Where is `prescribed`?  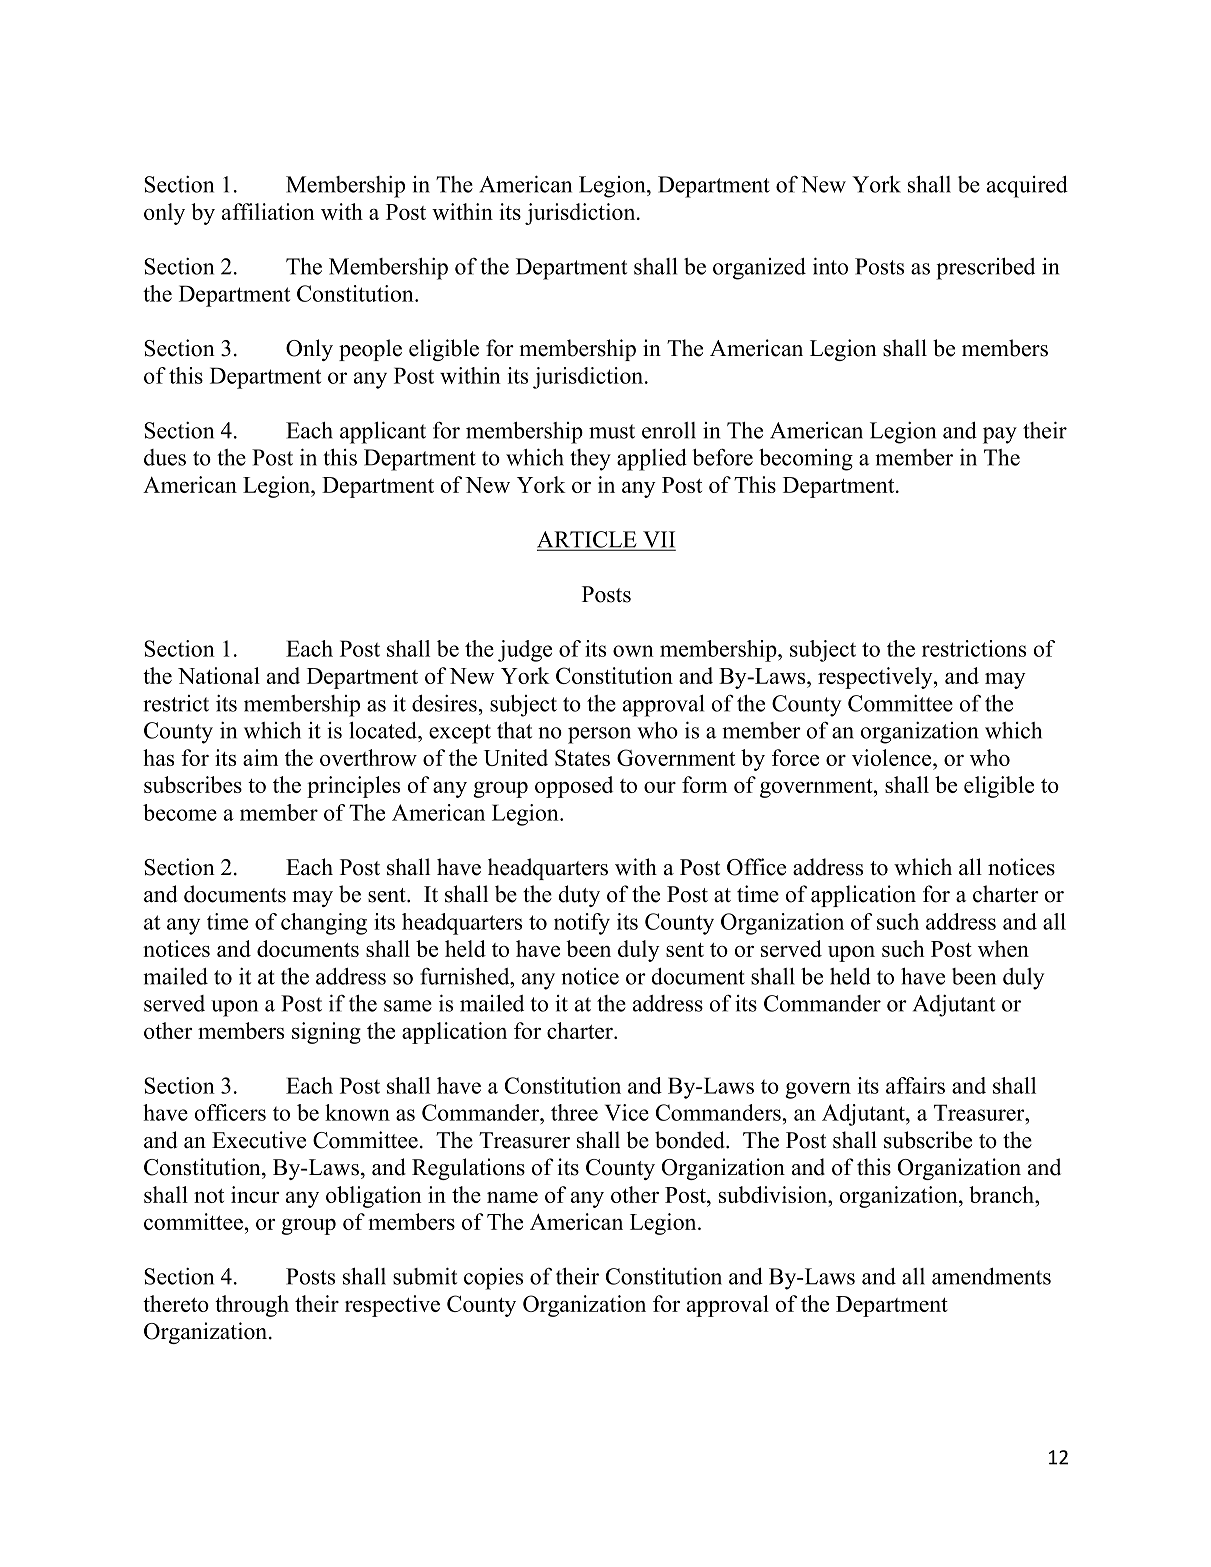
prescribed is located at coordinates (985, 269).
